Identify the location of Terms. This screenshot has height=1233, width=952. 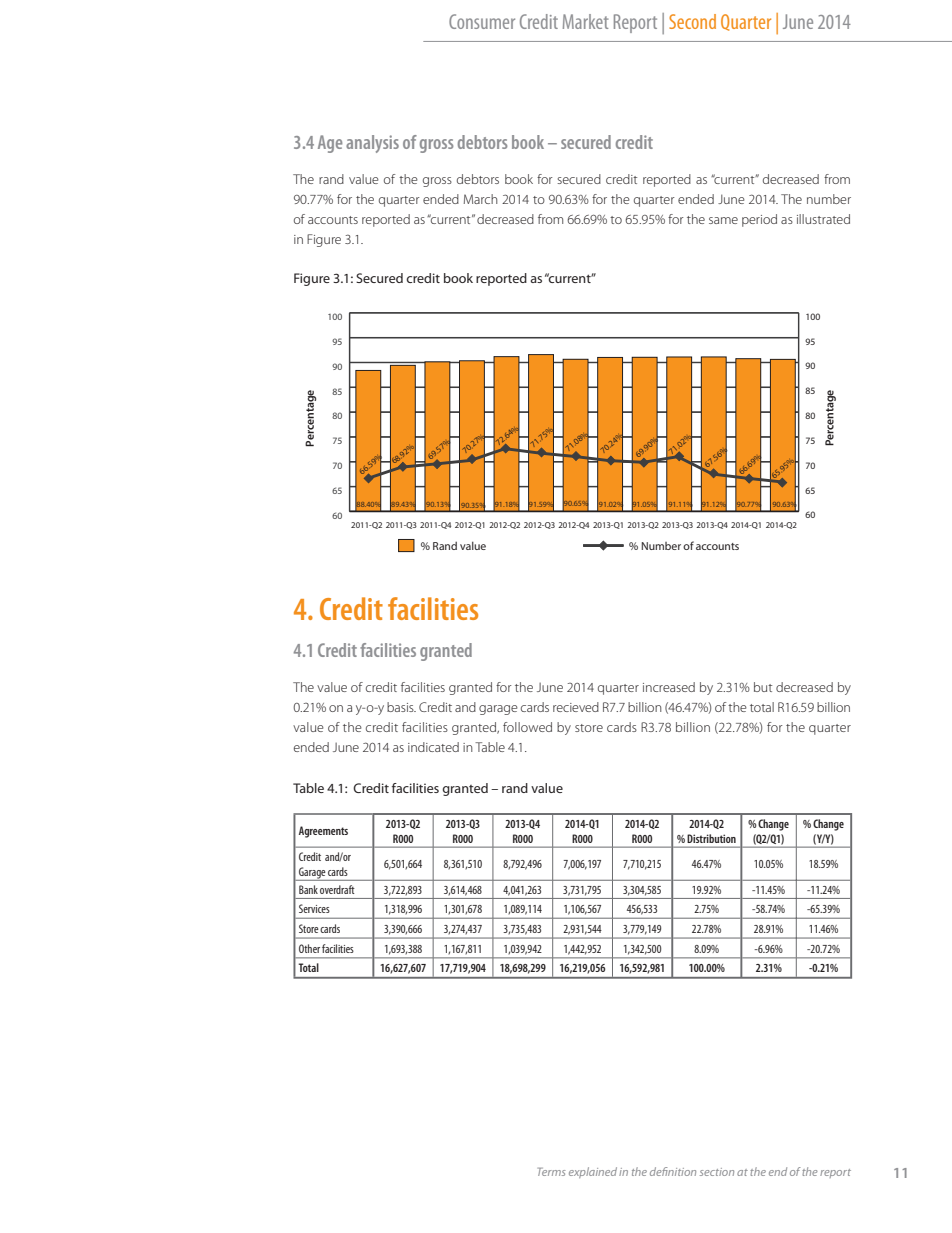
(552, 1172).
